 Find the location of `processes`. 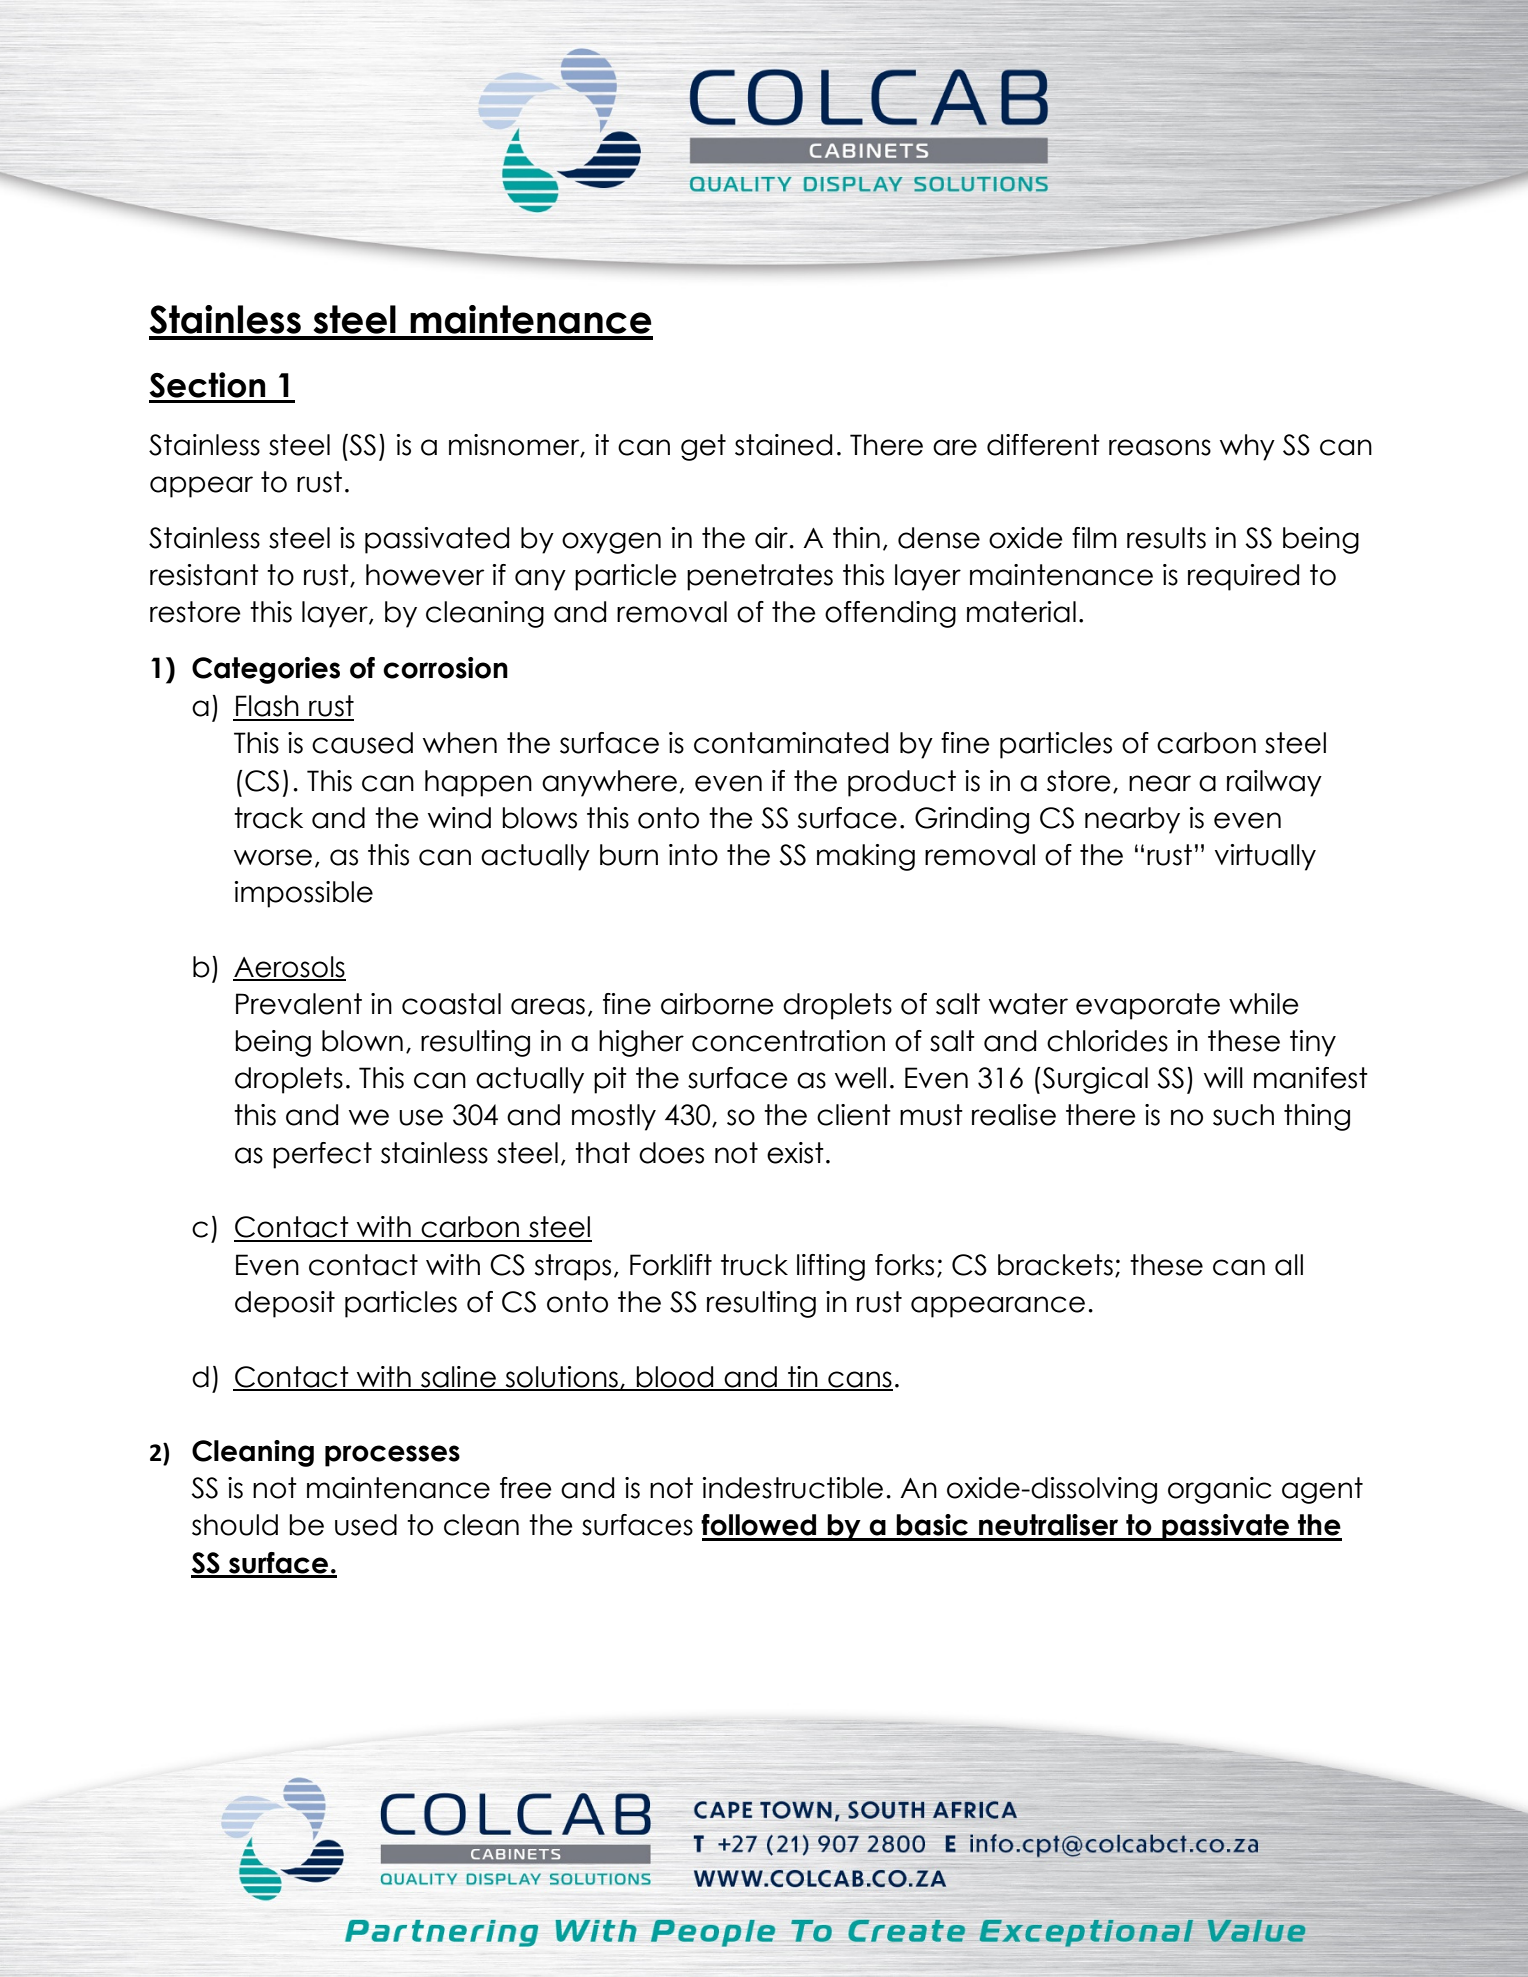

processes is located at coordinates (392, 1456).
